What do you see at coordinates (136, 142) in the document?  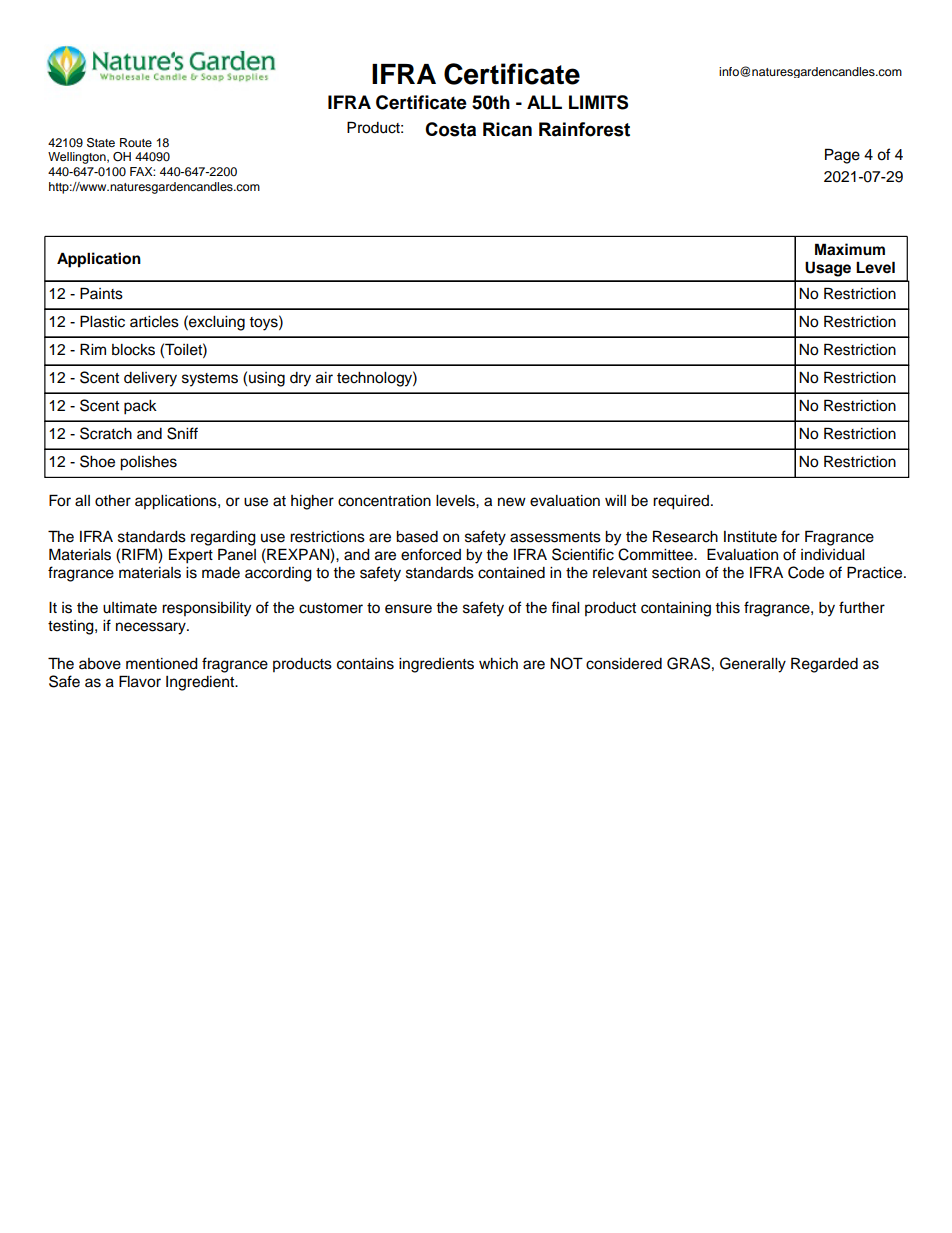 I see `Route` at bounding box center [136, 142].
